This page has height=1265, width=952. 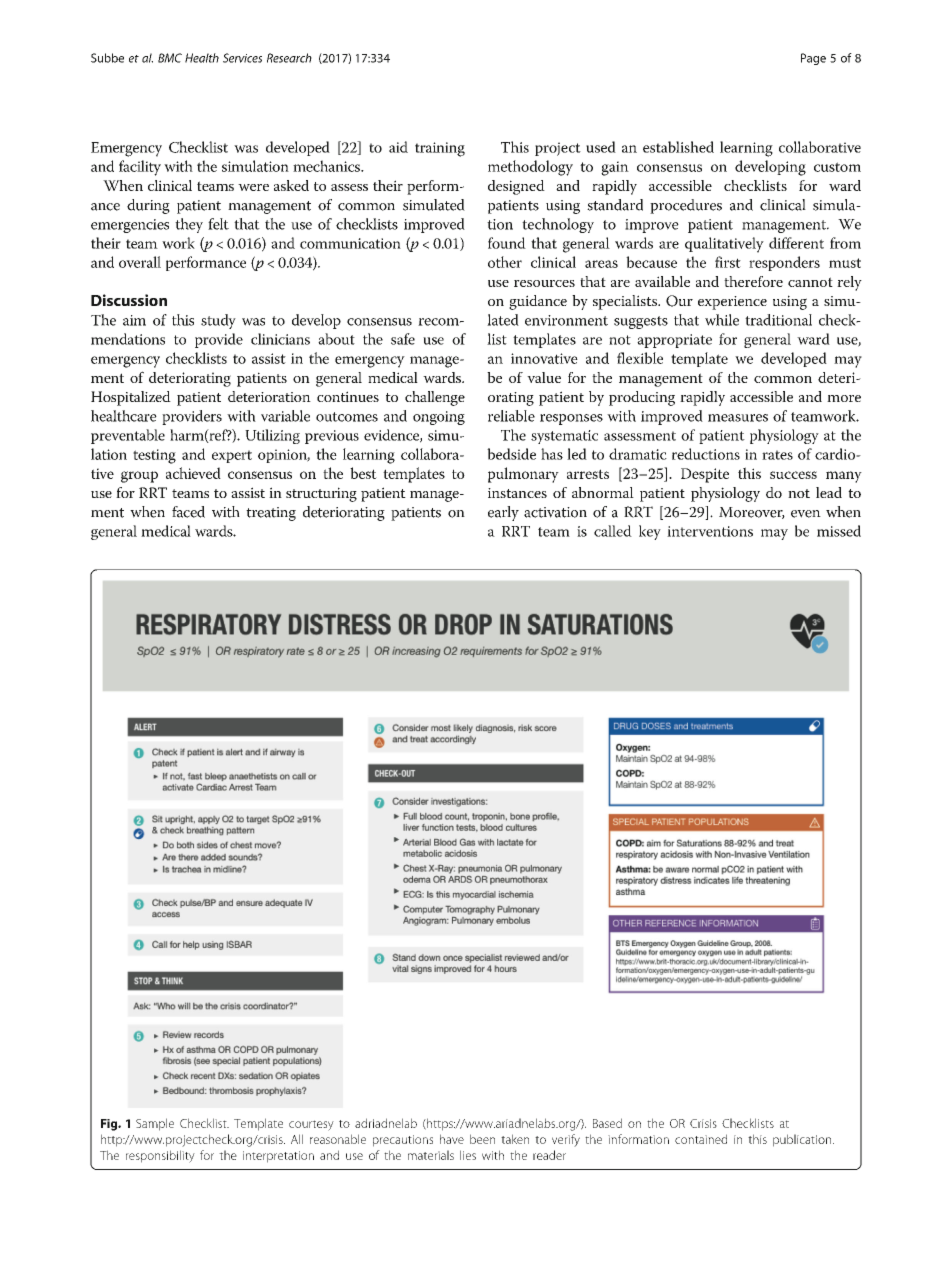 I want to click on Page, so click(x=813, y=59).
